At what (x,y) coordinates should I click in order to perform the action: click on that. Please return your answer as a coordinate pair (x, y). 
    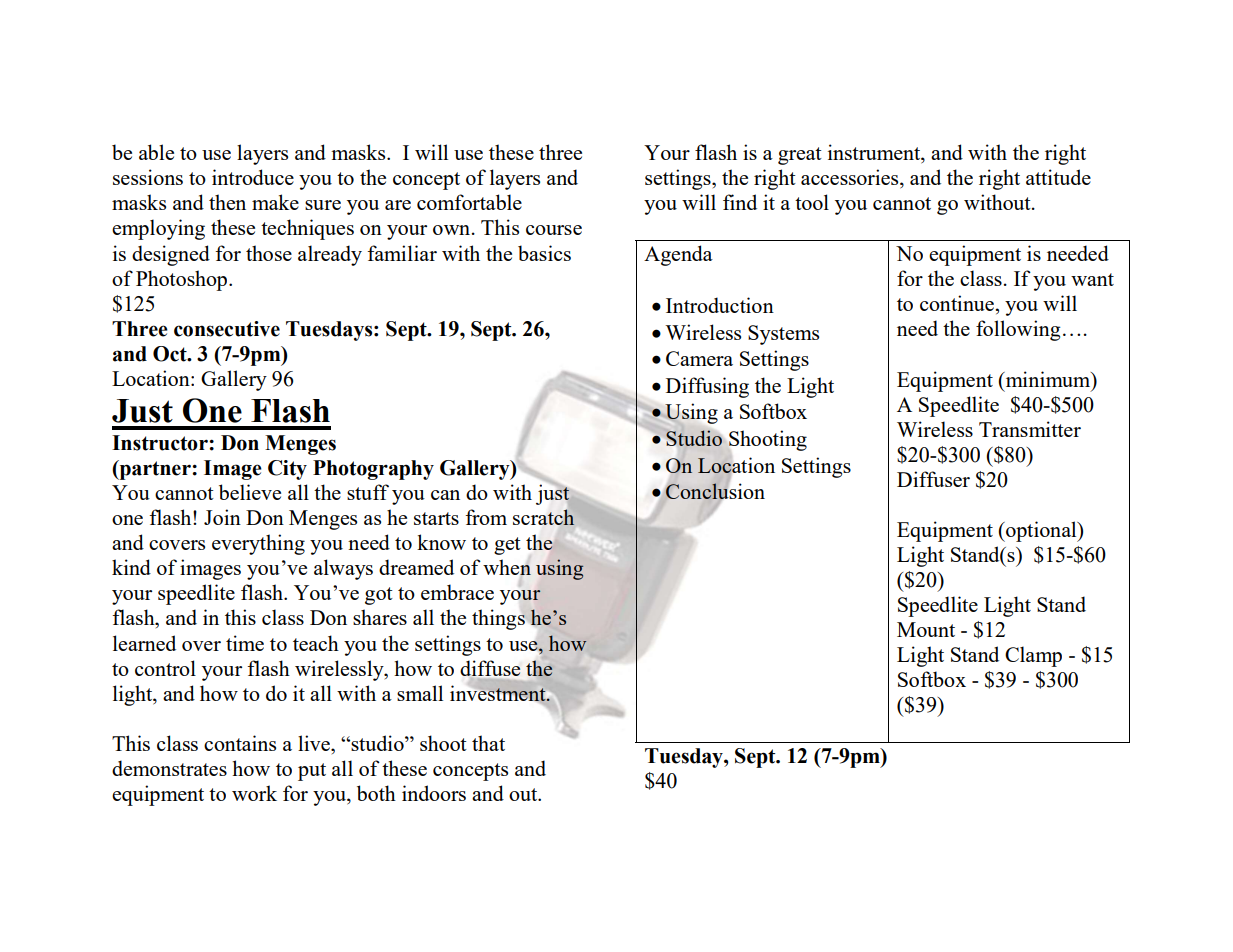
    Looking at the image, I should click on (488, 743).
